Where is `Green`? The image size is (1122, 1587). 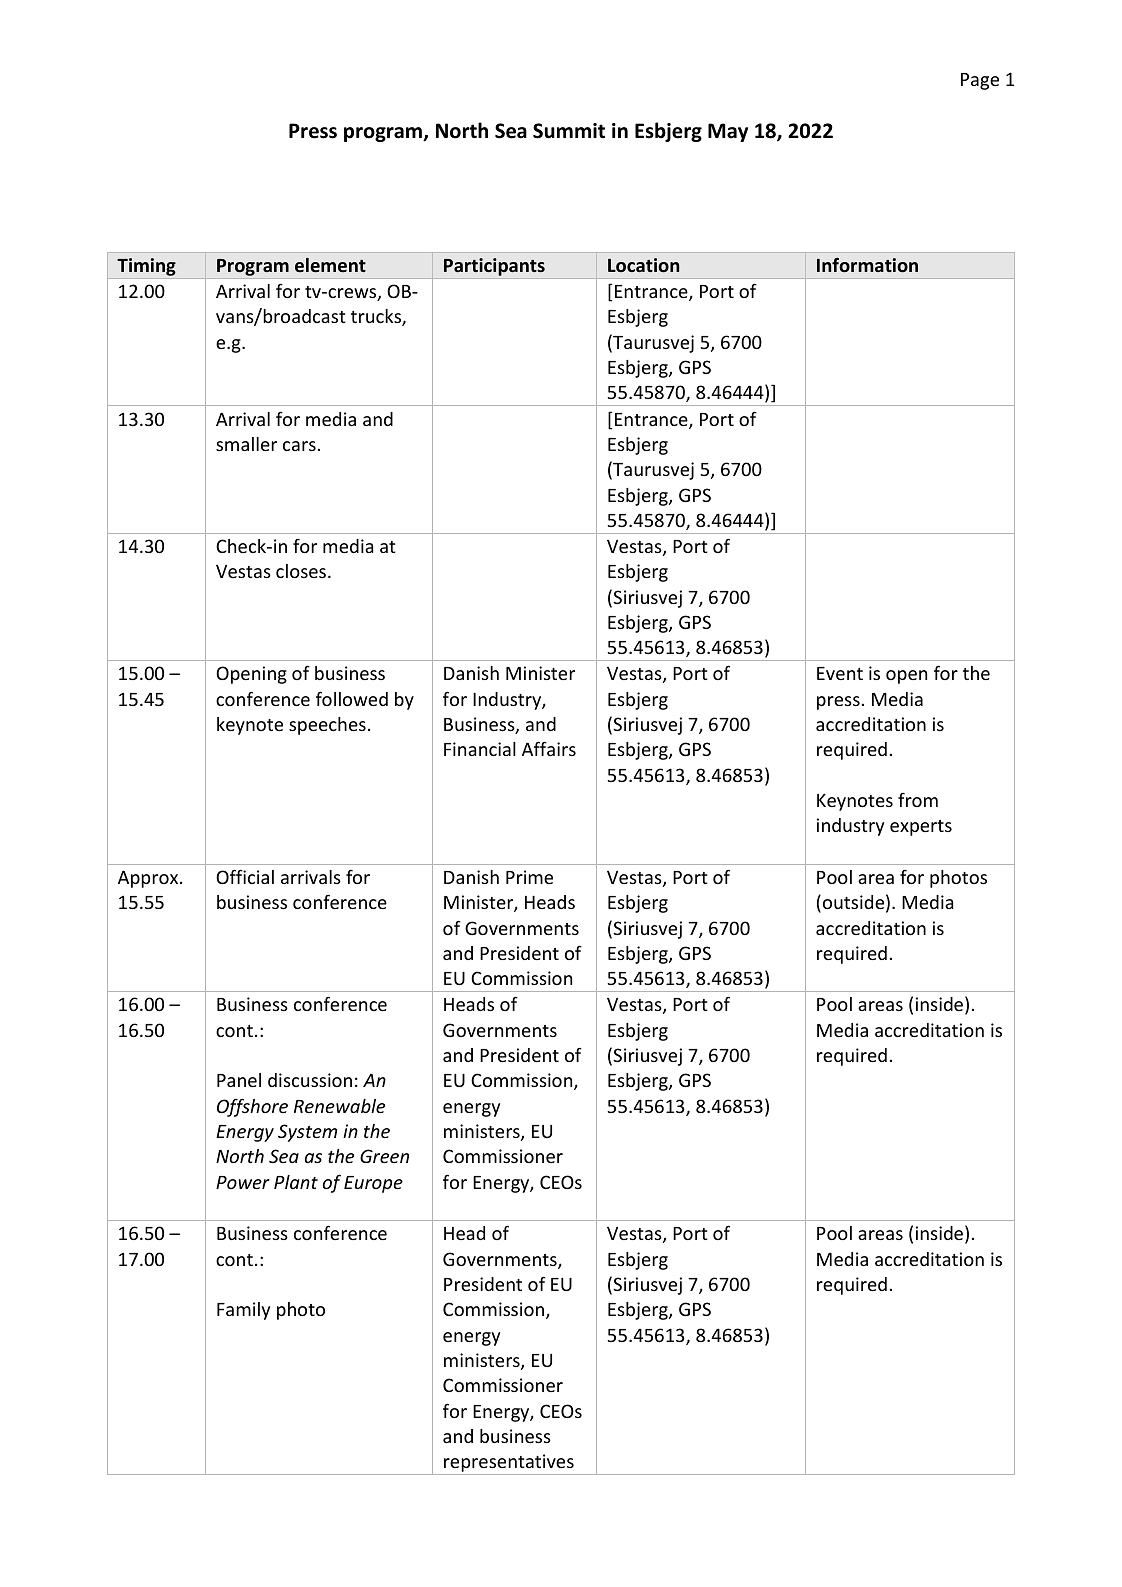 Green is located at coordinates (384, 1156).
